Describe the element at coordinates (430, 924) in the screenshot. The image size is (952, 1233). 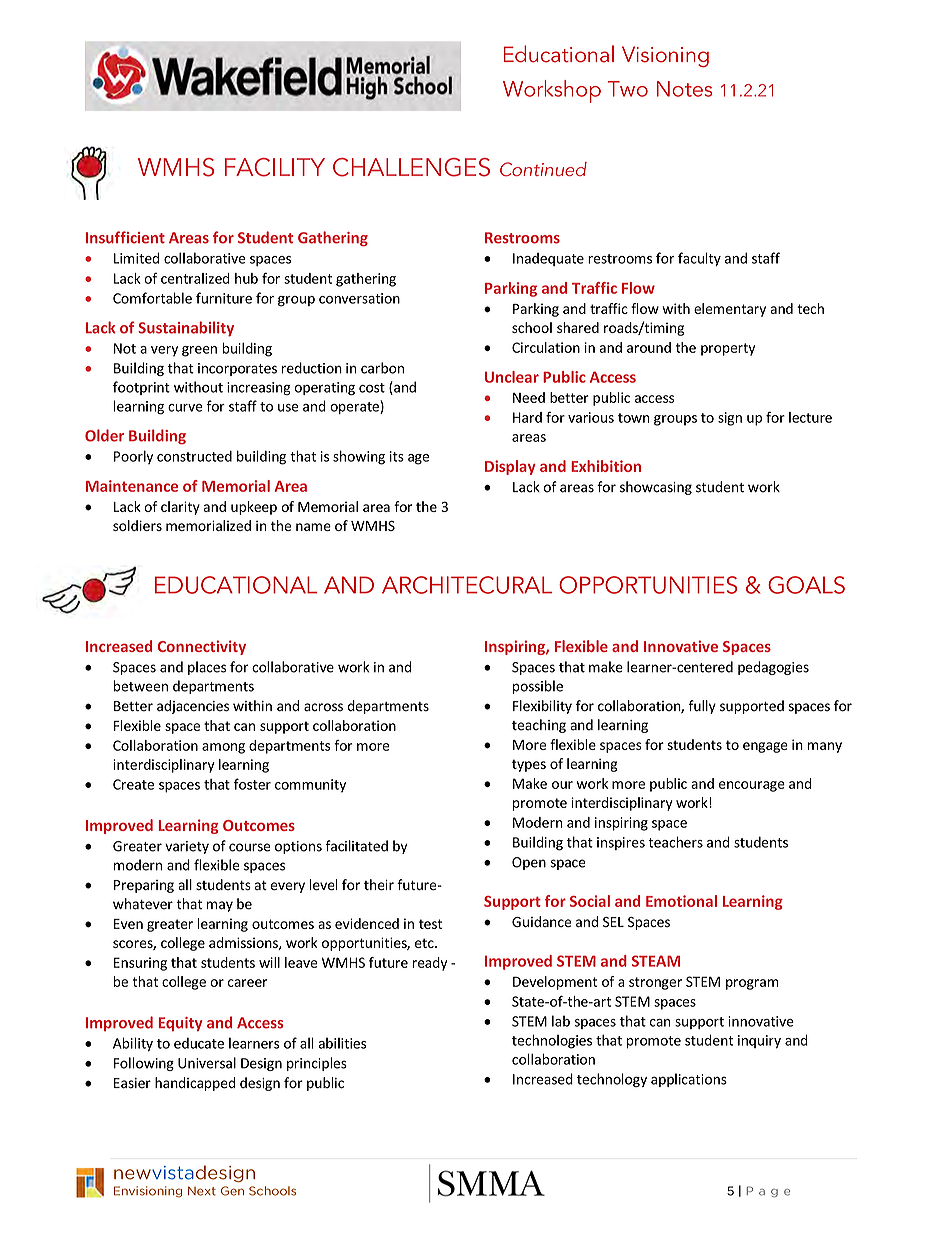
I see `test` at that location.
